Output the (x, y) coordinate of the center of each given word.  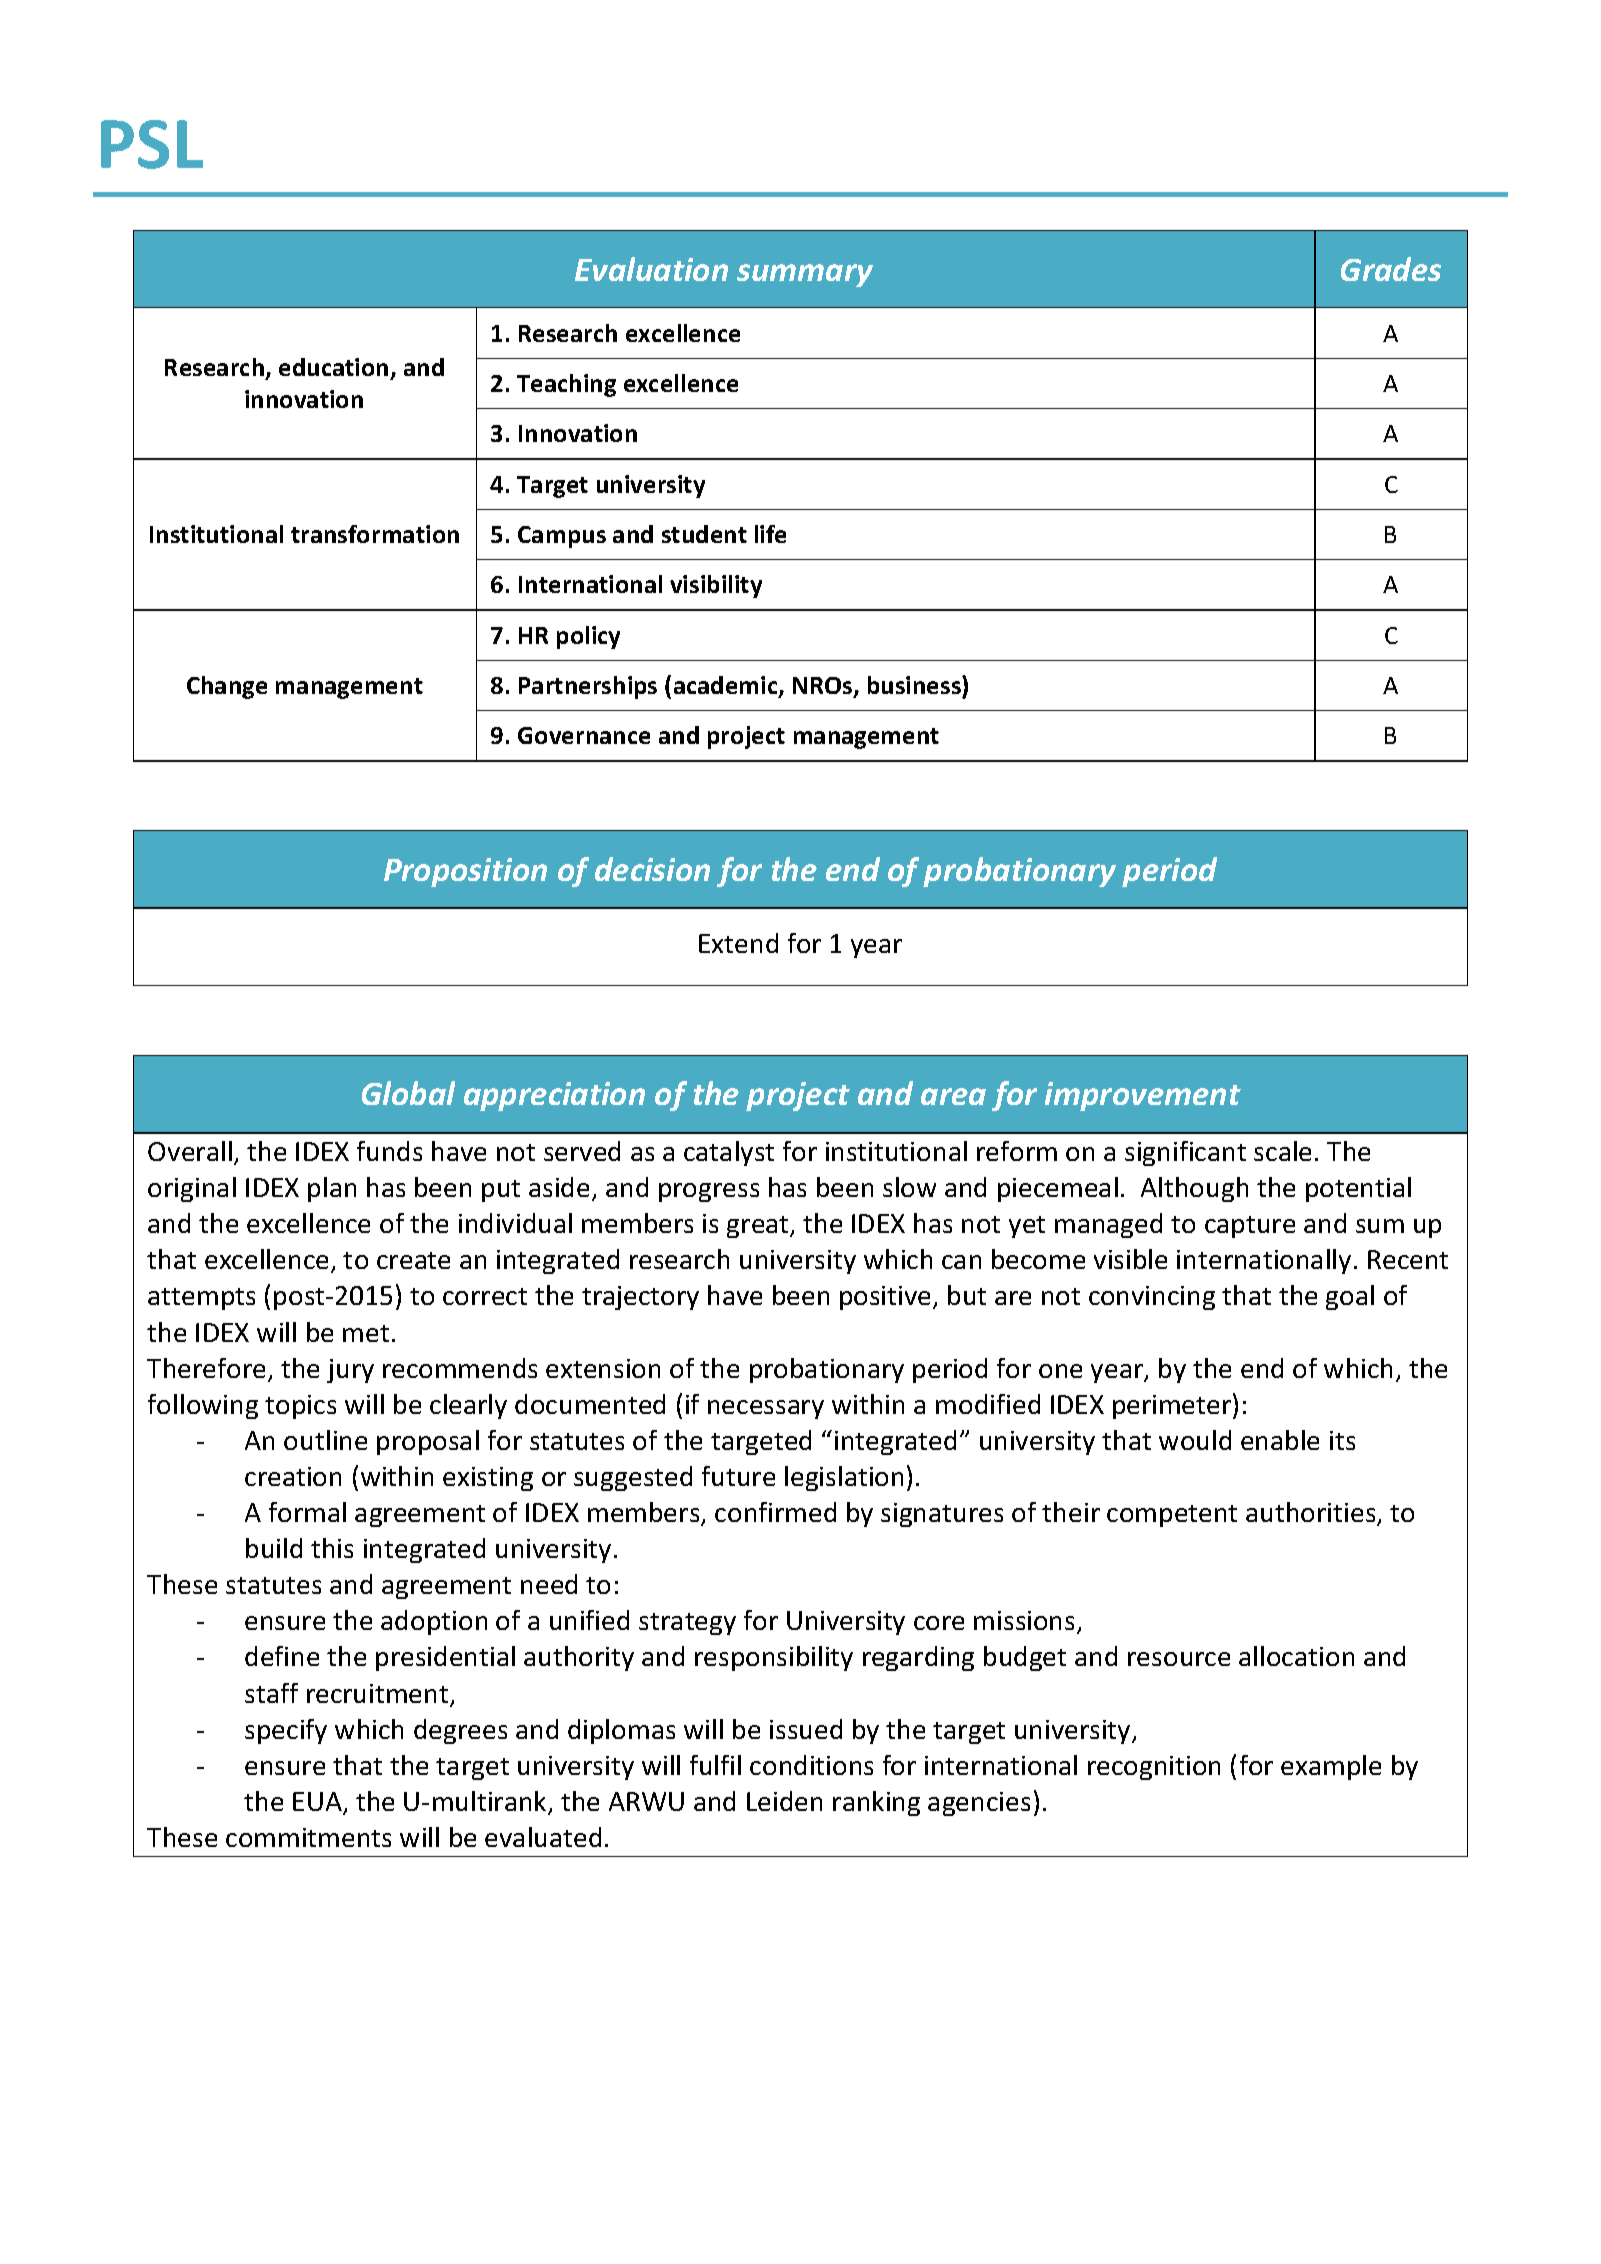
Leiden (784, 1801)
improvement (1143, 1096)
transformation (375, 534)
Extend (738, 943)
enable (1280, 1440)
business (915, 685)
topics (300, 1407)
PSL (152, 144)
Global (408, 1093)
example (1331, 1767)
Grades (1391, 269)
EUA (318, 1803)
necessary (766, 1409)
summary (805, 275)
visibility (716, 586)
